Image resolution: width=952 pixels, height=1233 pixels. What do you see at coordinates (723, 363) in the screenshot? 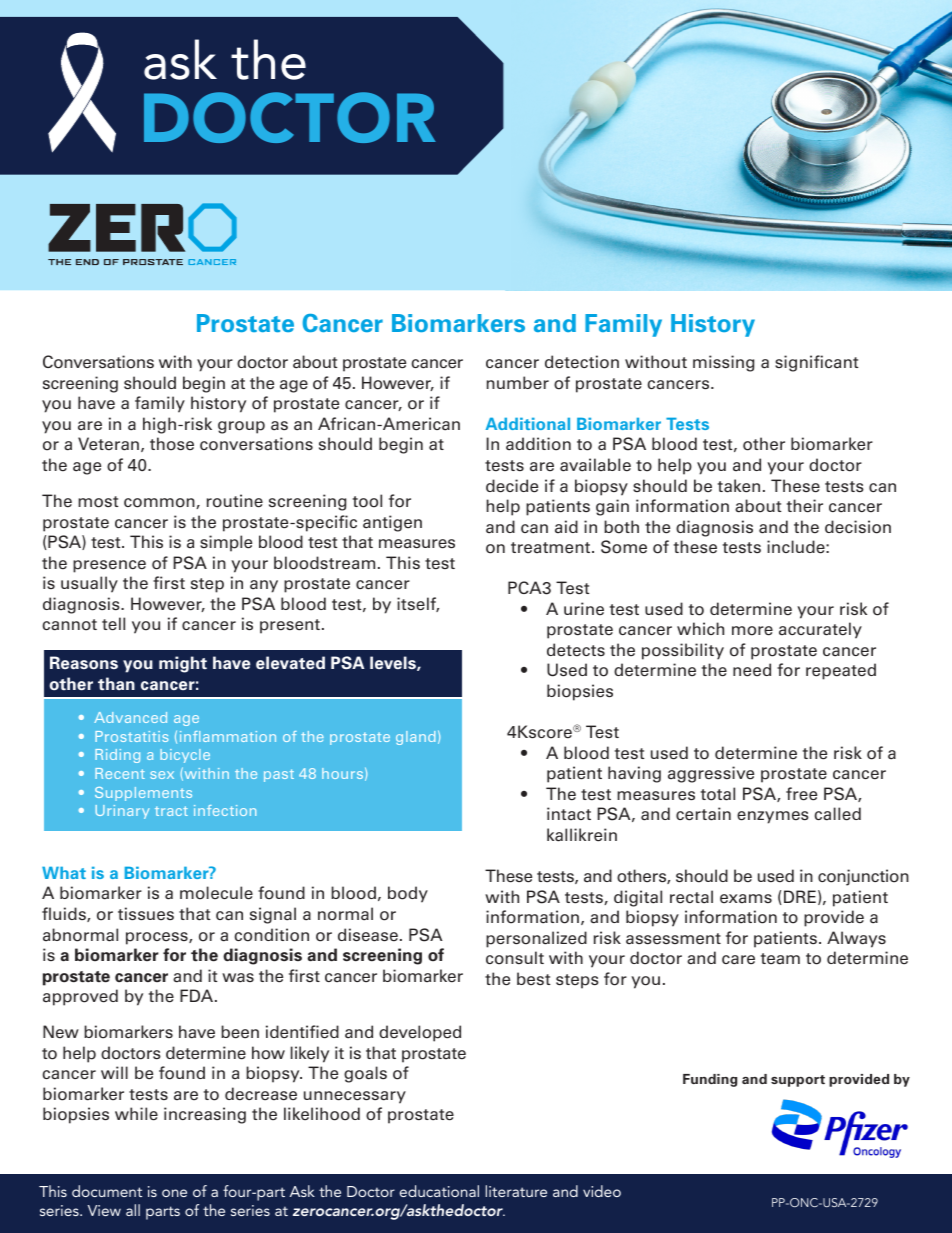
I see `missing` at bounding box center [723, 363].
